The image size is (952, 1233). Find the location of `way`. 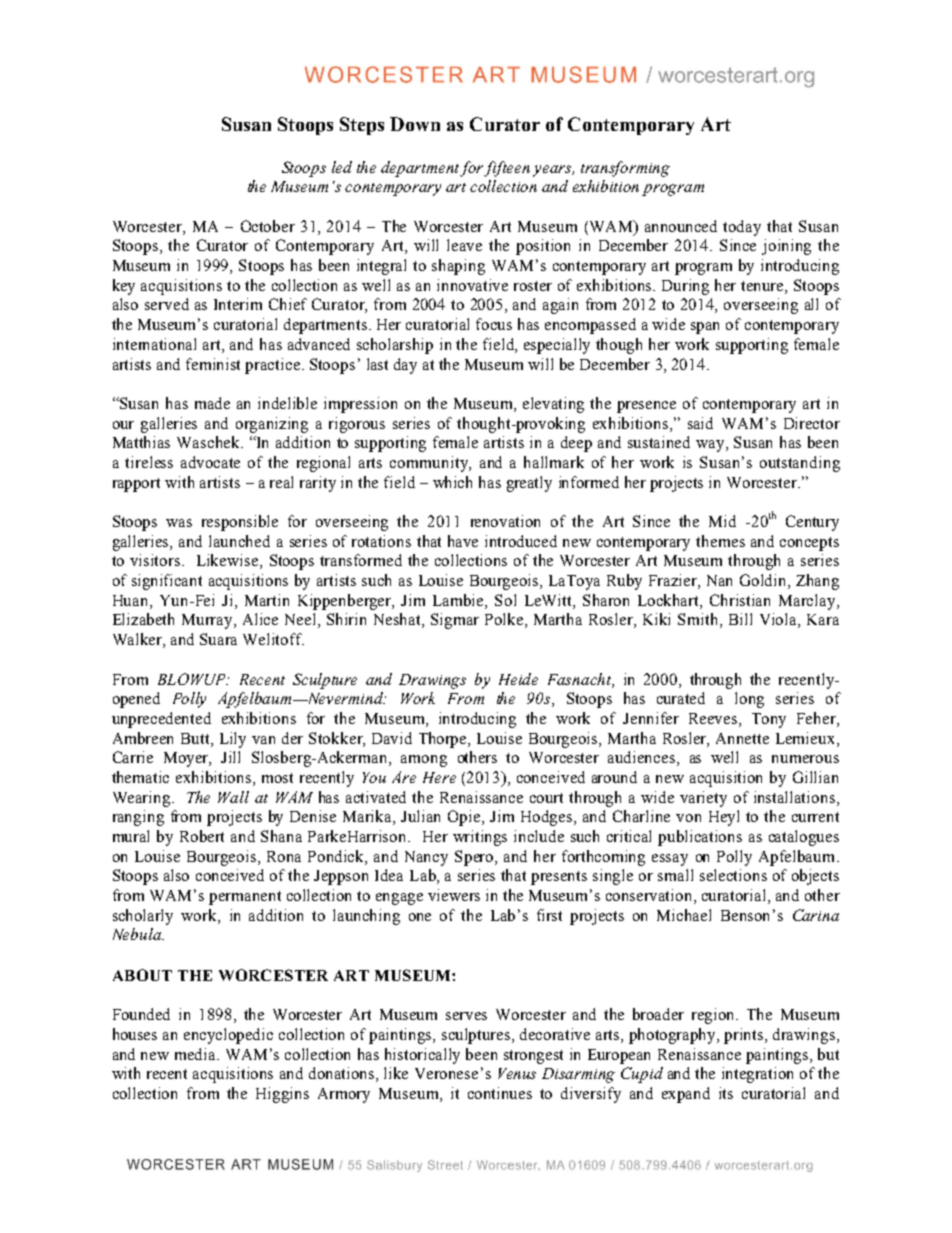

way is located at coordinates (711, 446).
